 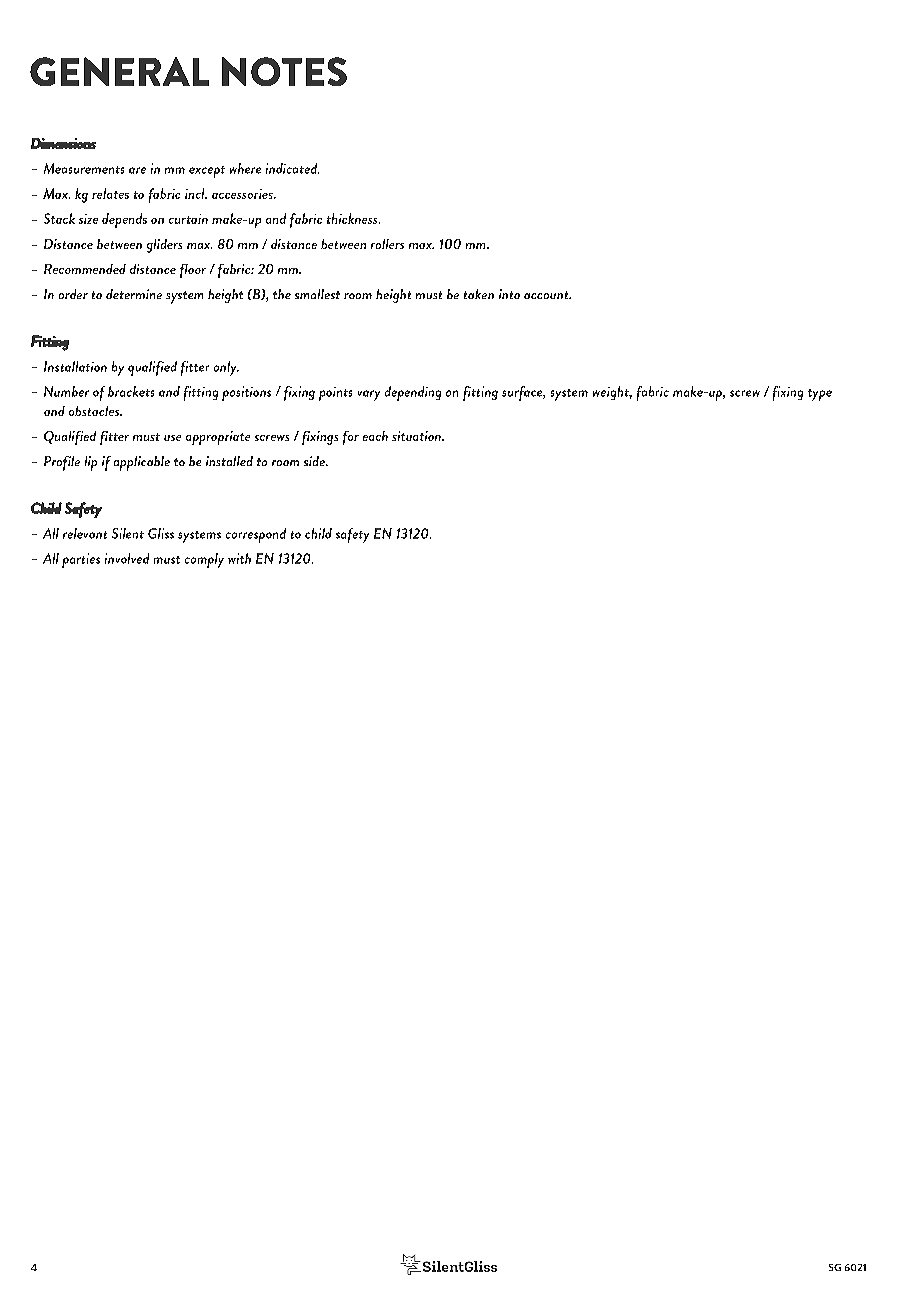 I want to click on indicated, so click(x=292, y=168).
